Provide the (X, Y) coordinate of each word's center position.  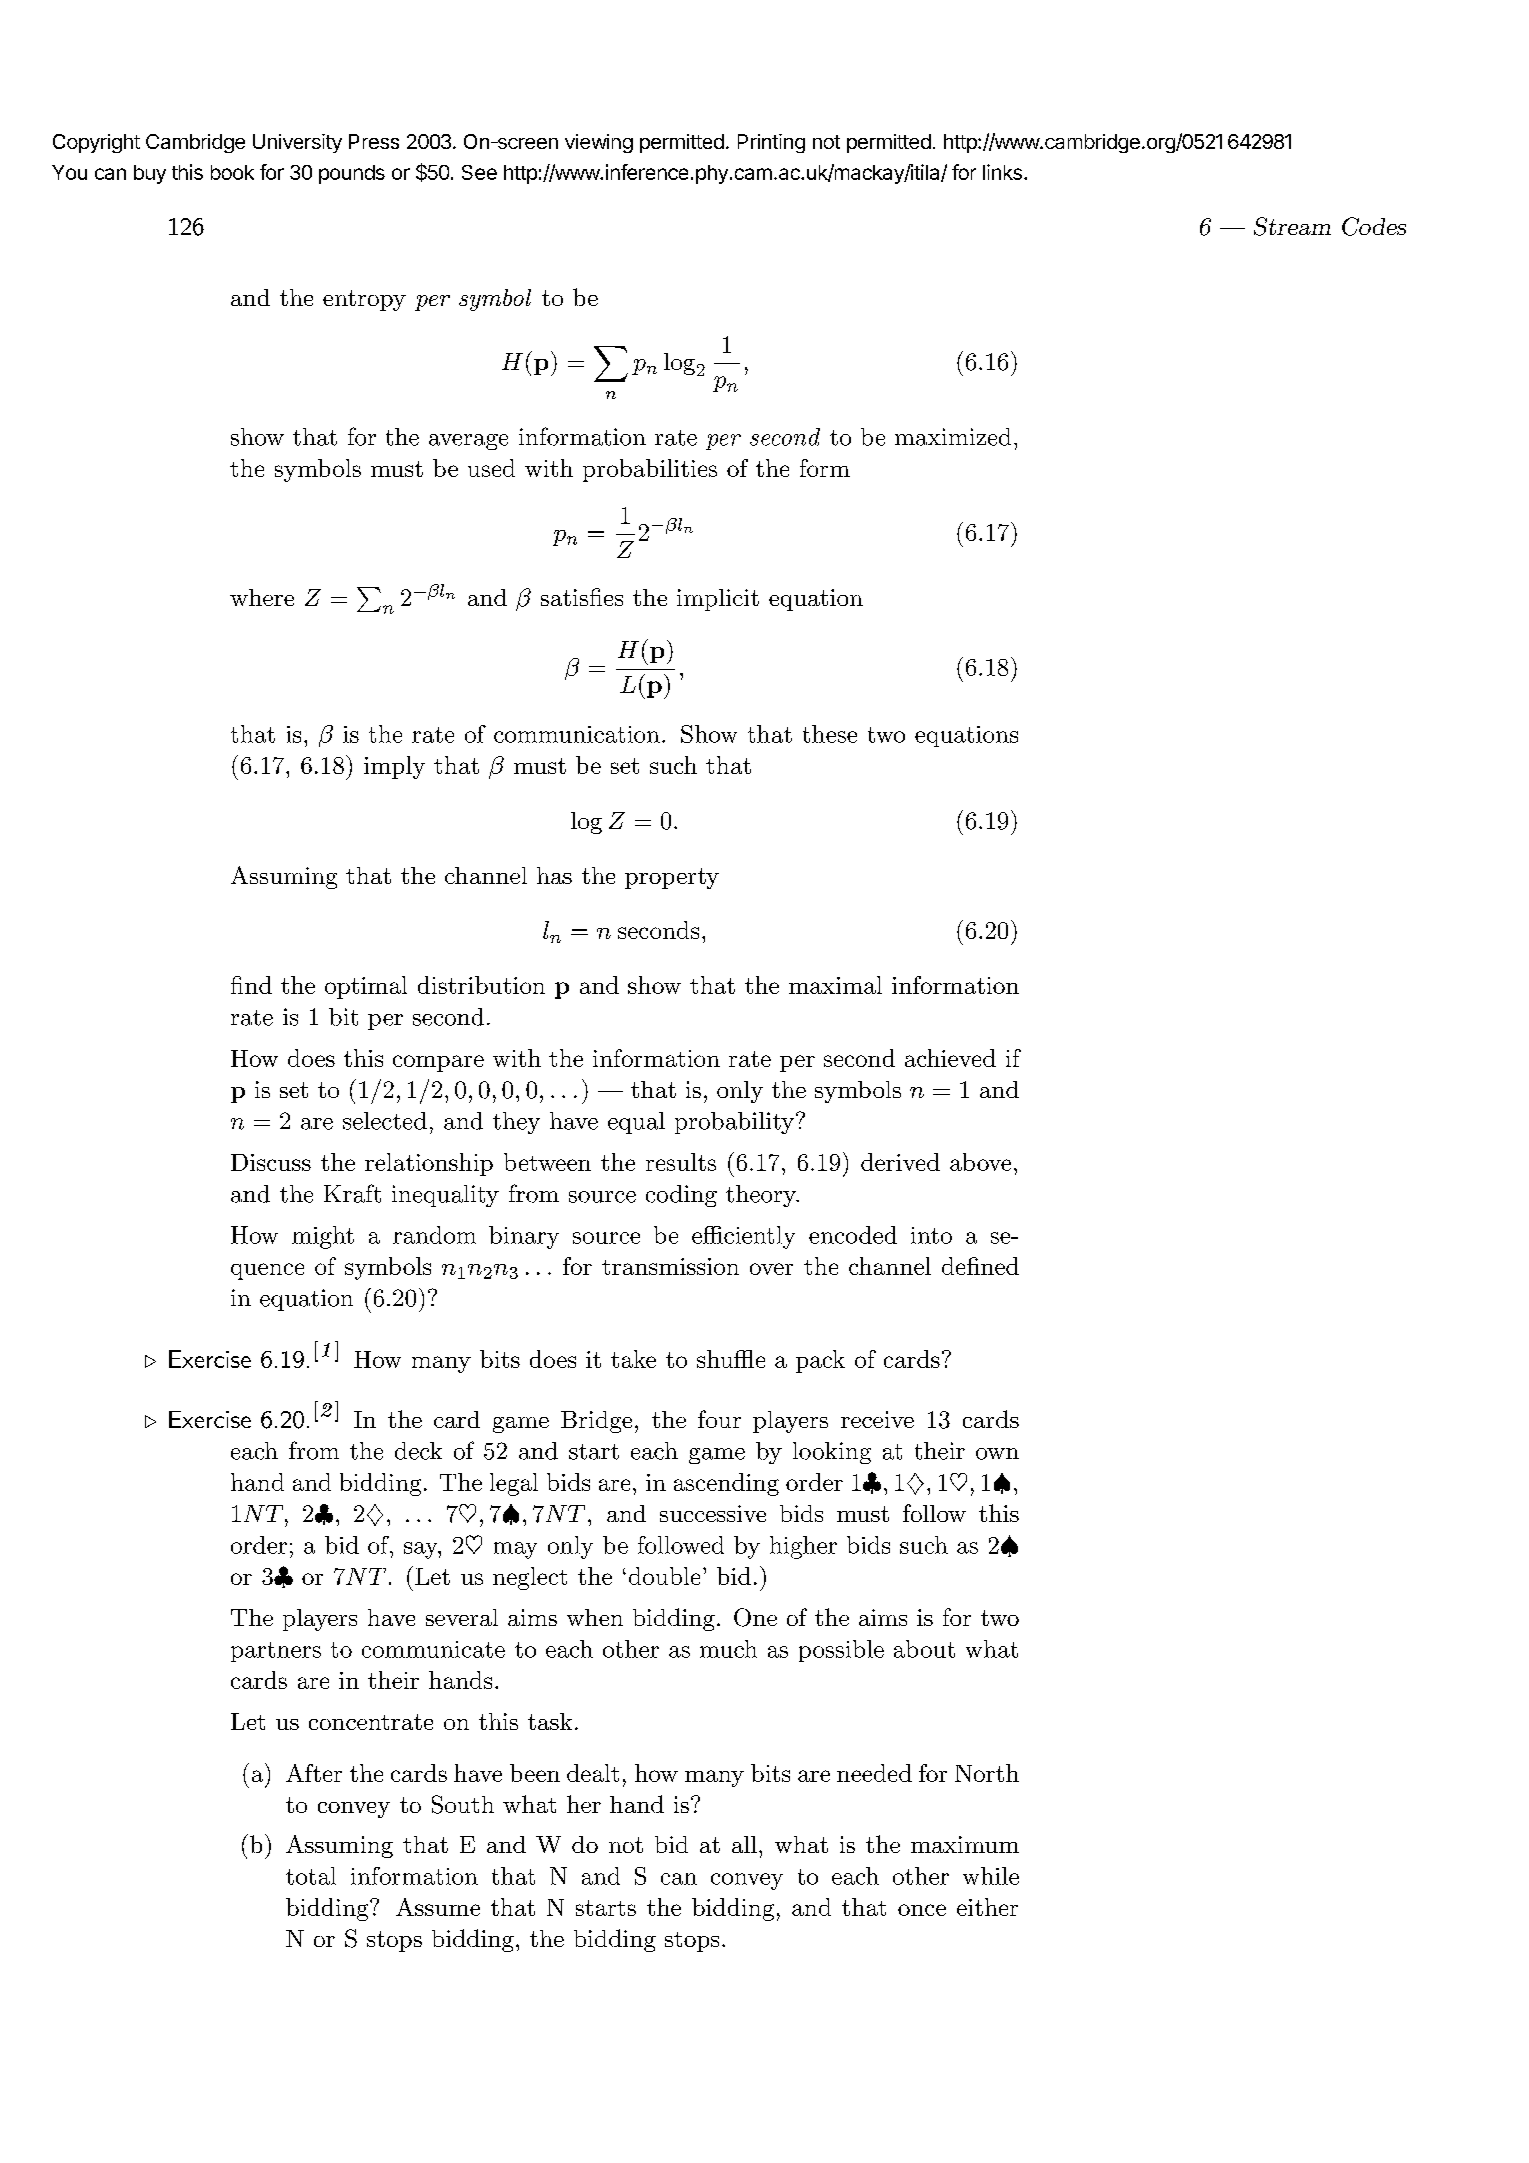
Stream (1292, 226)
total (311, 1876)
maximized (953, 437)
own (997, 1454)
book (232, 172)
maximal (835, 985)
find (251, 985)
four (719, 1419)
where (262, 597)
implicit (718, 600)
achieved (950, 1058)
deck (418, 1451)
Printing (771, 143)
